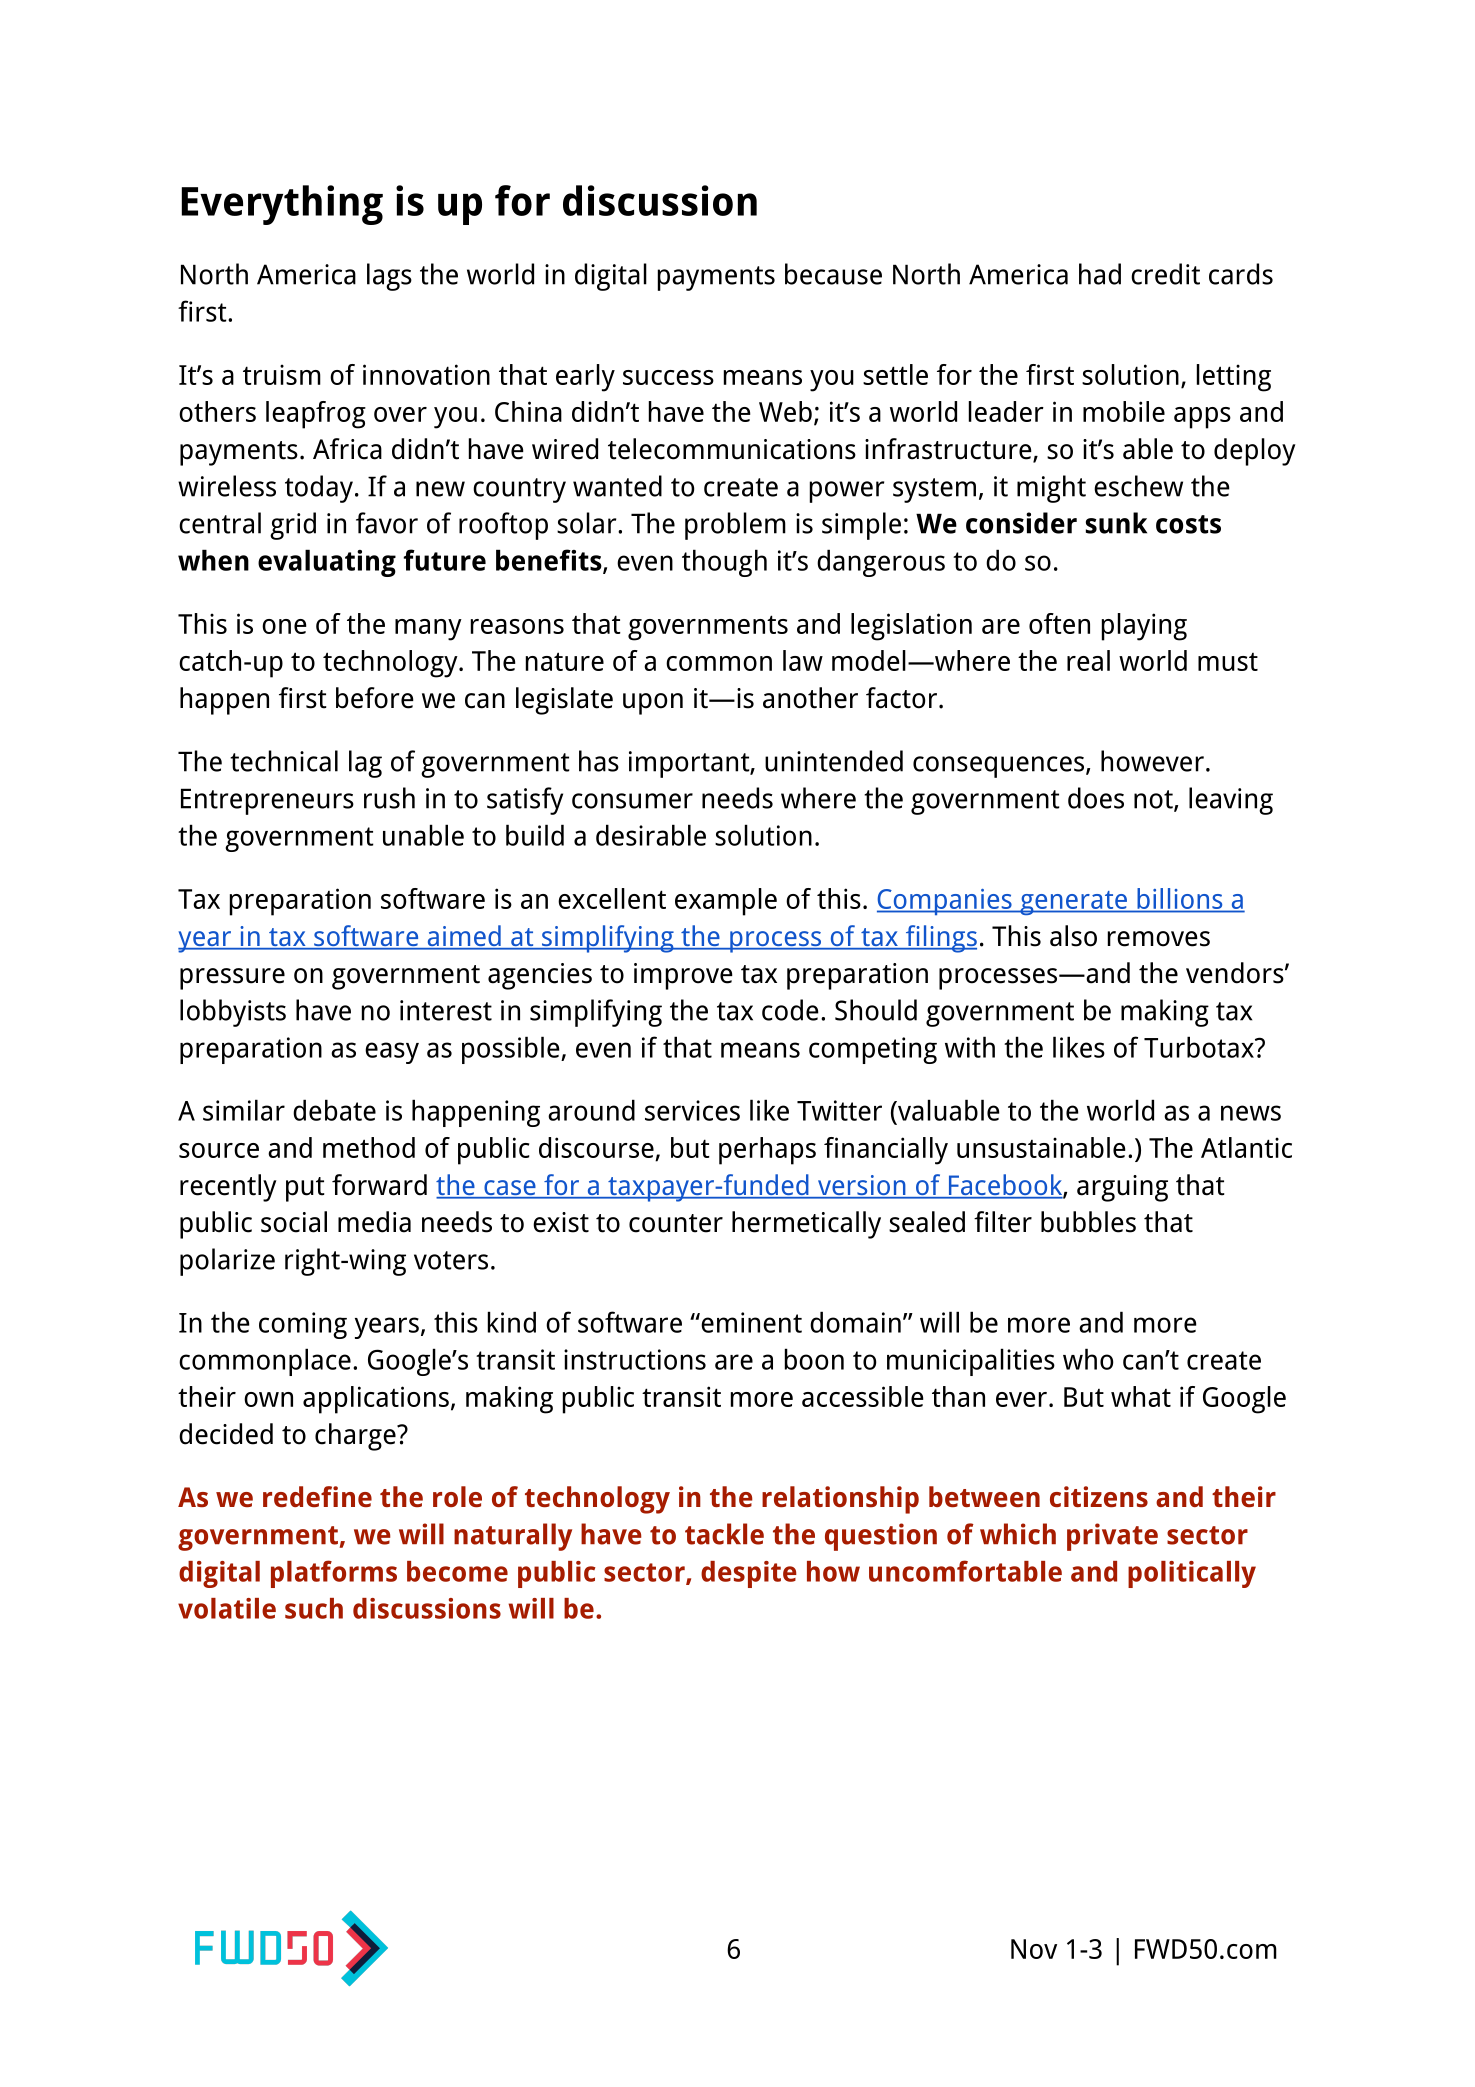 This image has width=1475, height=2087. I want to click on before, so click(375, 698).
